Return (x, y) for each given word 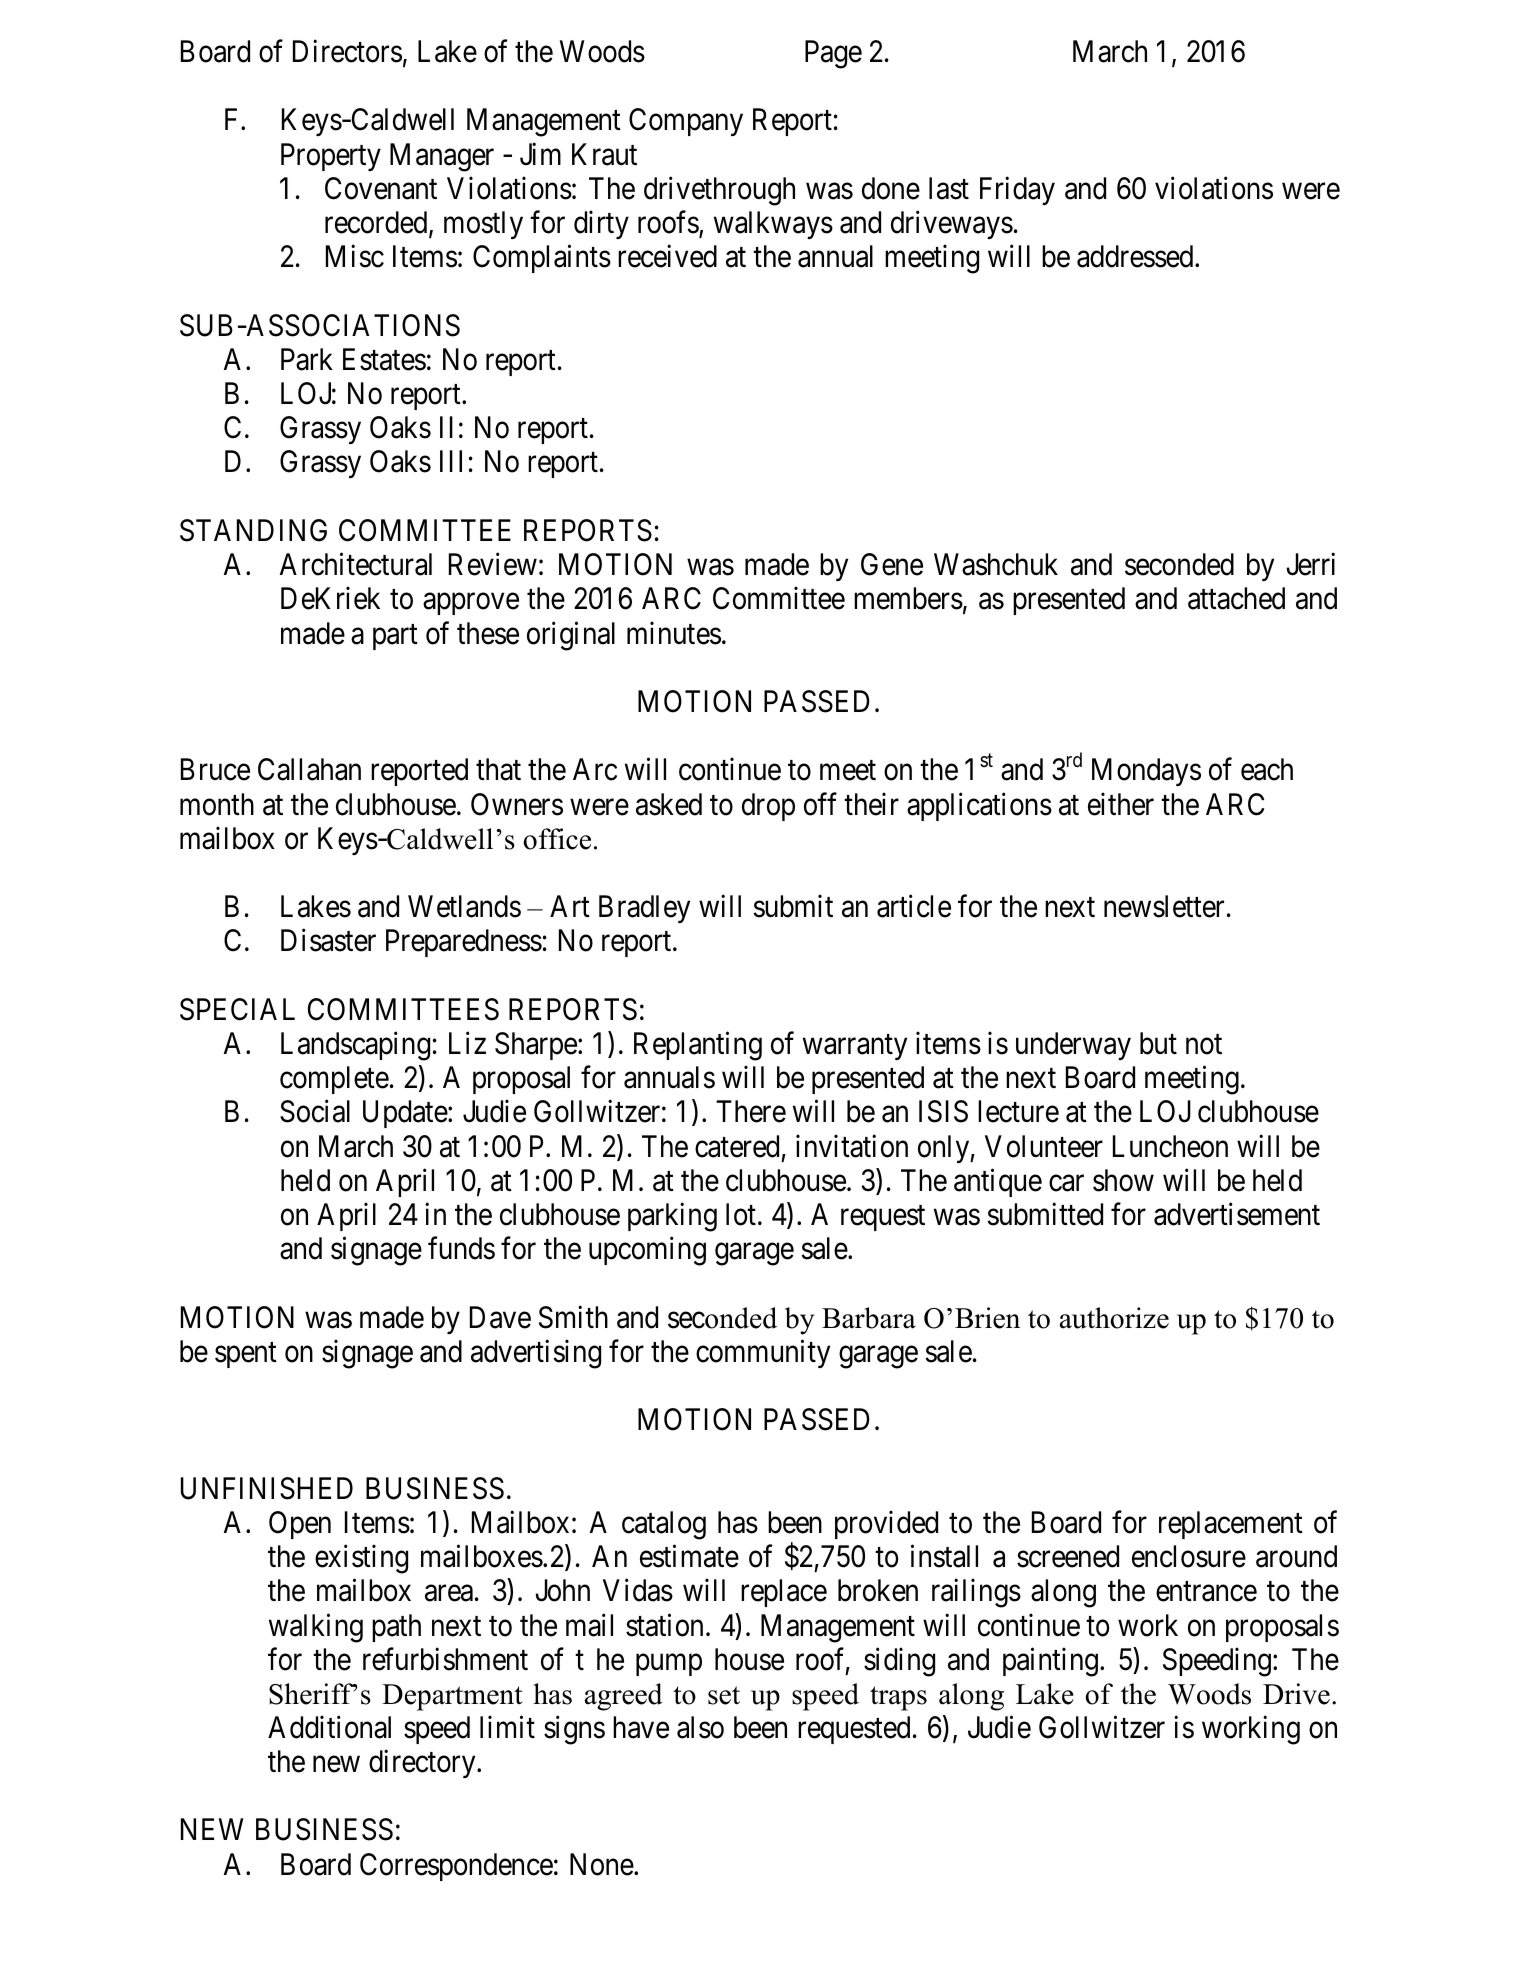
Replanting (698, 1046)
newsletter (1164, 906)
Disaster (328, 940)
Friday (1017, 190)
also (700, 1727)
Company (686, 122)
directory (423, 1764)
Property (331, 157)
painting (1050, 1662)
